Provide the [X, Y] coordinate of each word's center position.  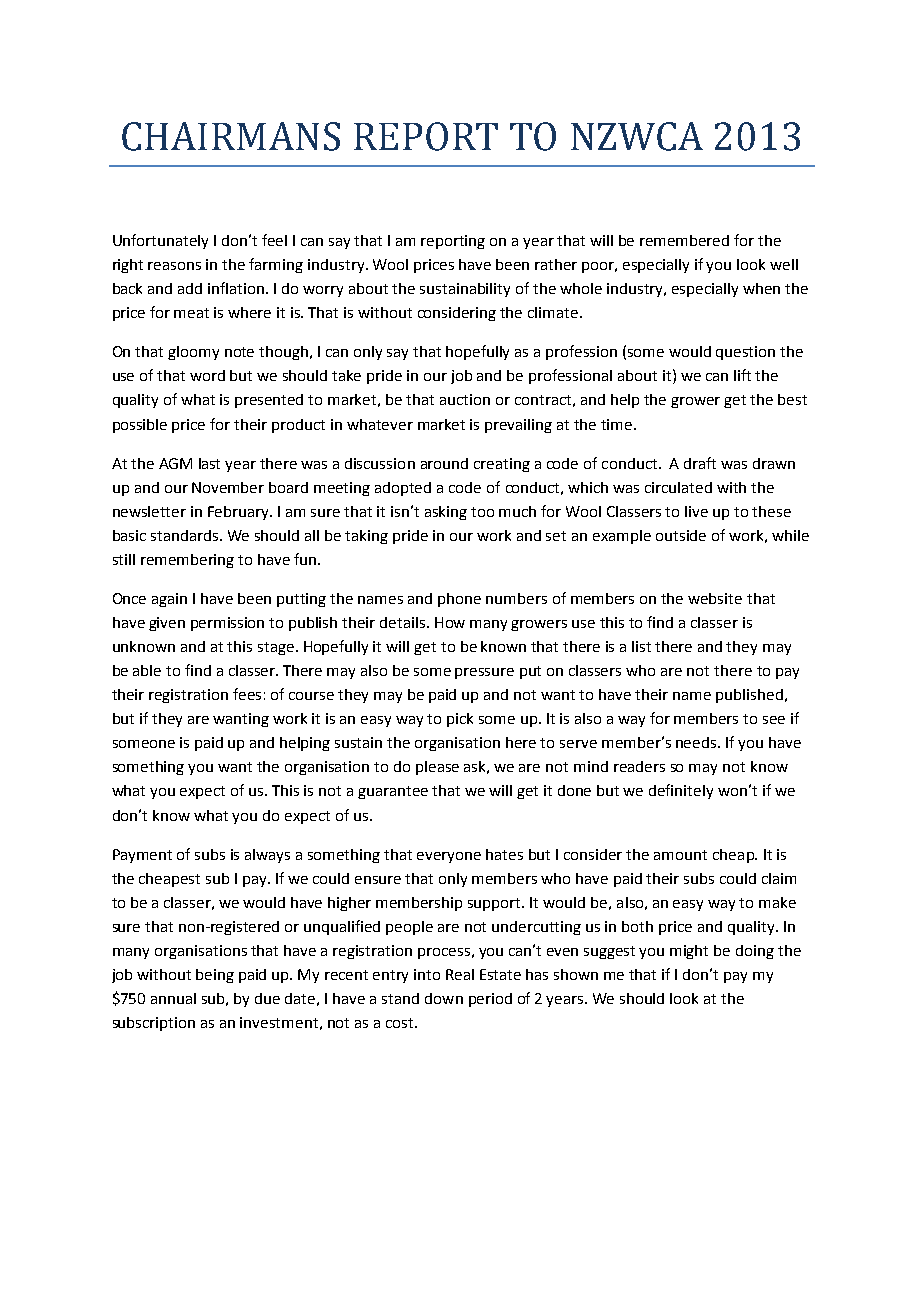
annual [173, 998]
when [761, 288]
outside [681, 535]
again [169, 600]
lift [742, 375]
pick [460, 720]
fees [247, 694]
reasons [174, 266]
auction [465, 399]
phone [459, 600]
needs [697, 742]
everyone [449, 857]
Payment [142, 856]
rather [556, 264]
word [207, 375]
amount [680, 855]
